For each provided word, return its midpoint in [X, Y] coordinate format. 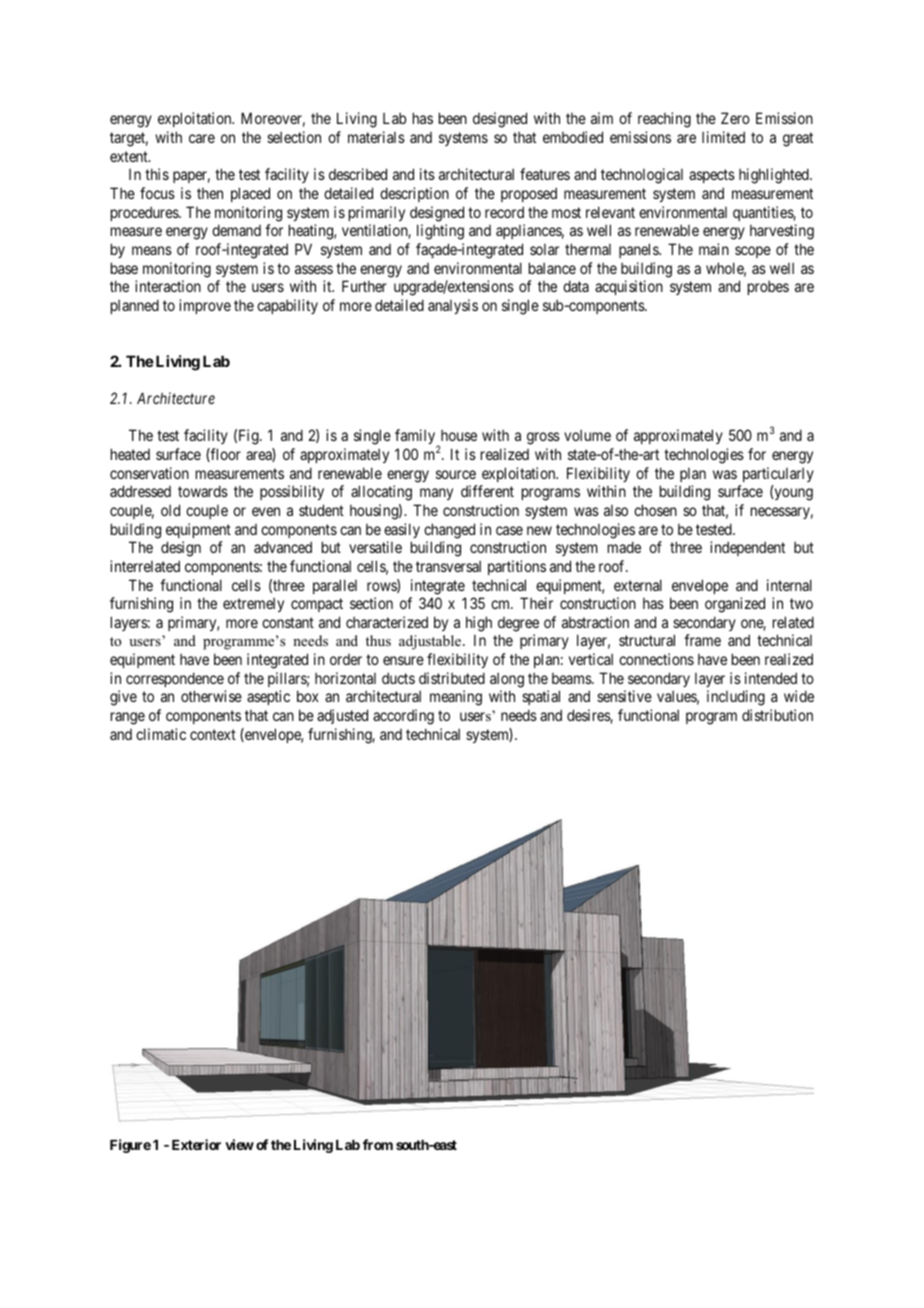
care [202, 138]
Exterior [196, 1144]
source [456, 474]
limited [723, 137]
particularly [778, 474]
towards [203, 491]
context [213, 734]
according [403, 717]
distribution [777, 715]
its [427, 174]
